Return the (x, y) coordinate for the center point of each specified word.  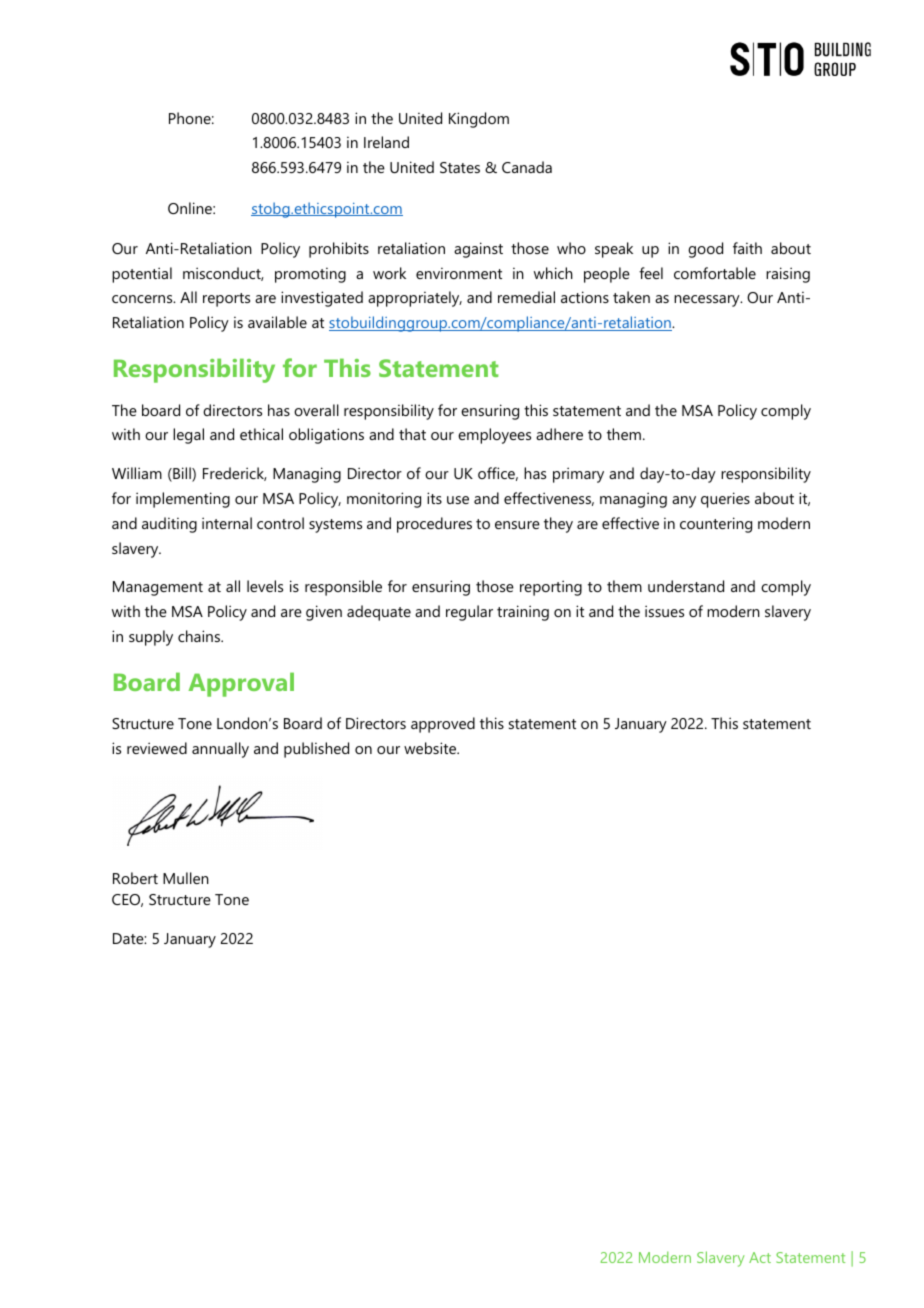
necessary (708, 301)
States (460, 167)
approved (443, 725)
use (458, 500)
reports (226, 300)
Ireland (386, 142)
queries (725, 500)
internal (227, 523)
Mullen (186, 878)
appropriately (415, 299)
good (705, 250)
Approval (241, 684)
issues (664, 611)
